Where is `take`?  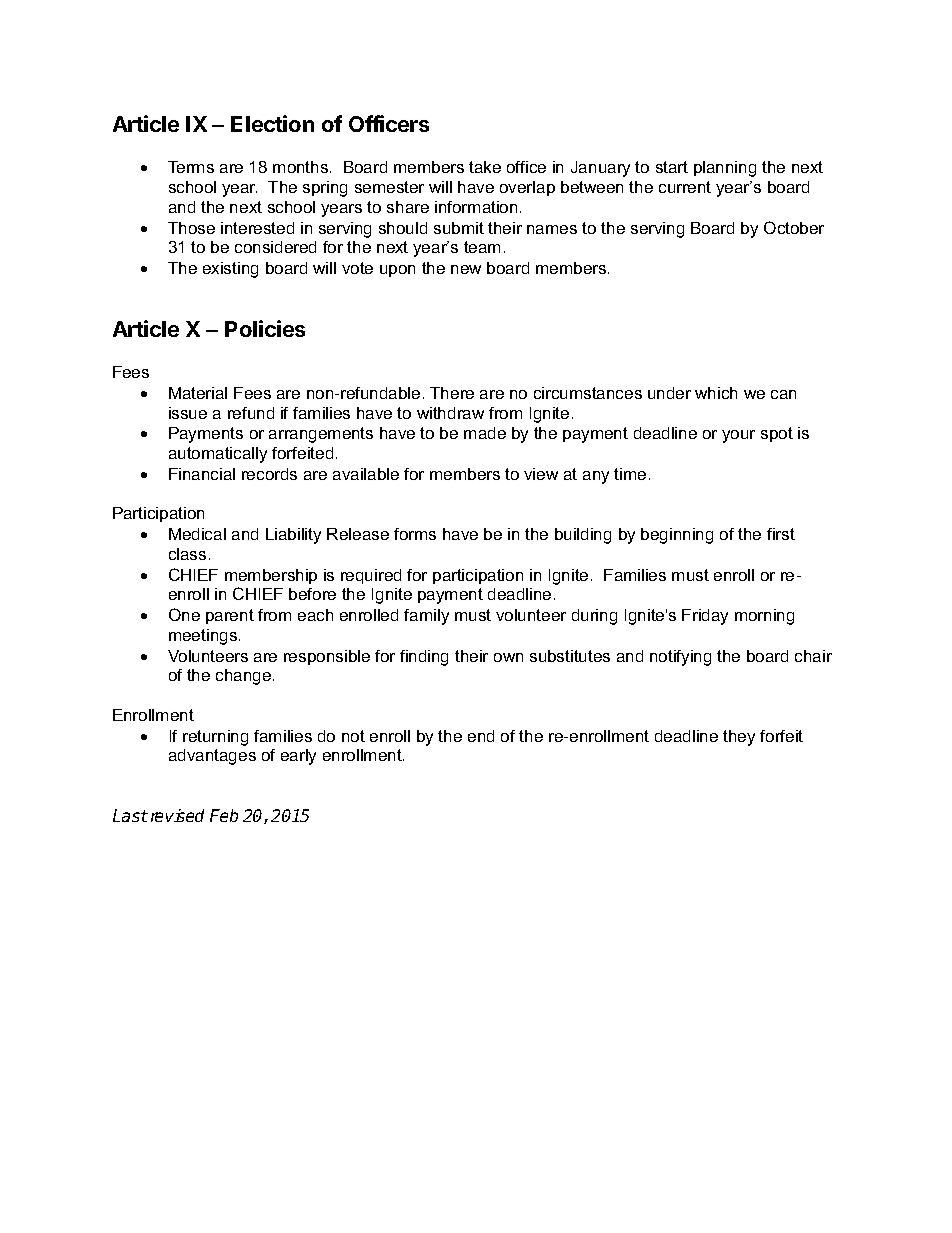 take is located at coordinates (485, 167).
